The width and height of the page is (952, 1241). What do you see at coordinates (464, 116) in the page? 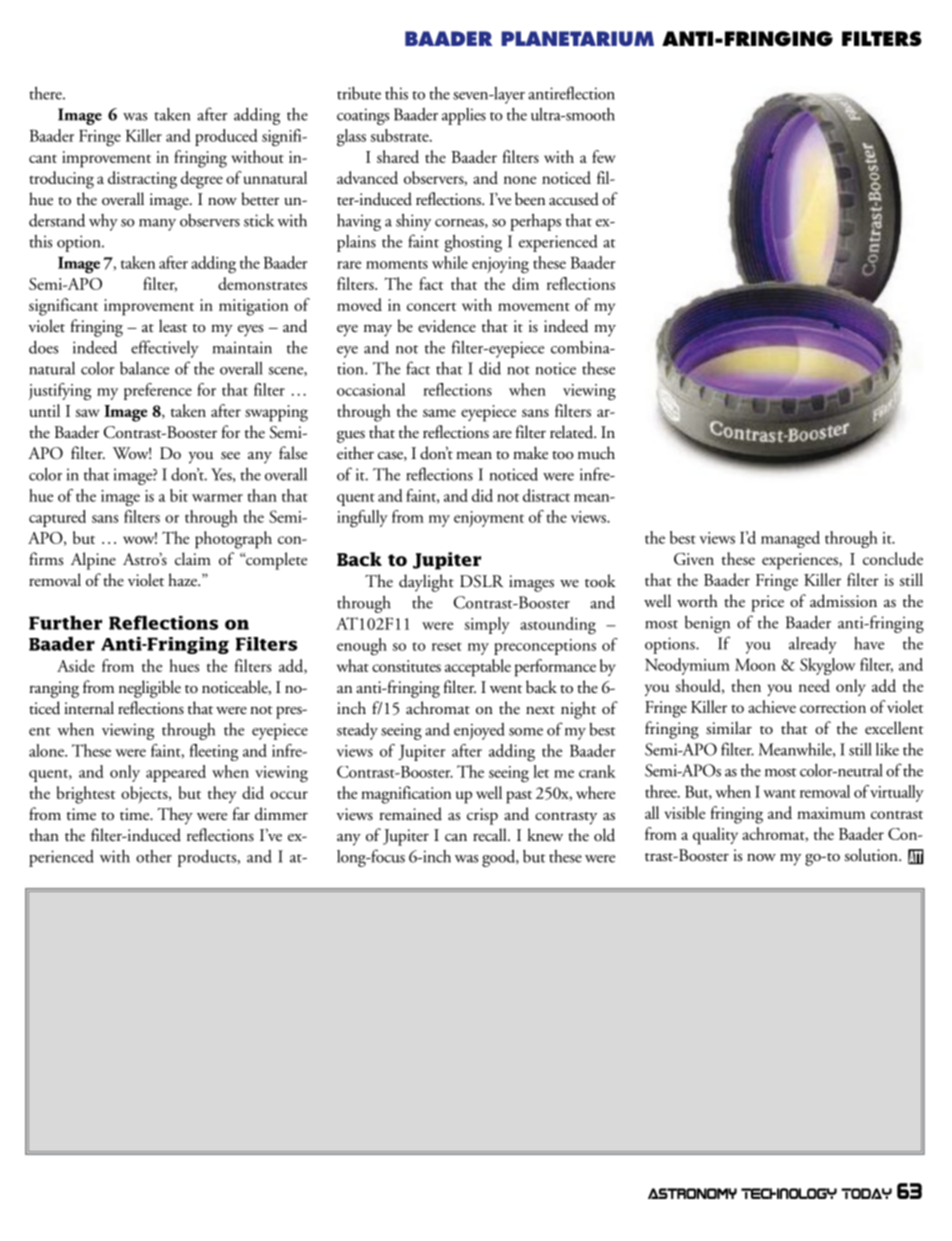
I see `applies` at bounding box center [464, 116].
